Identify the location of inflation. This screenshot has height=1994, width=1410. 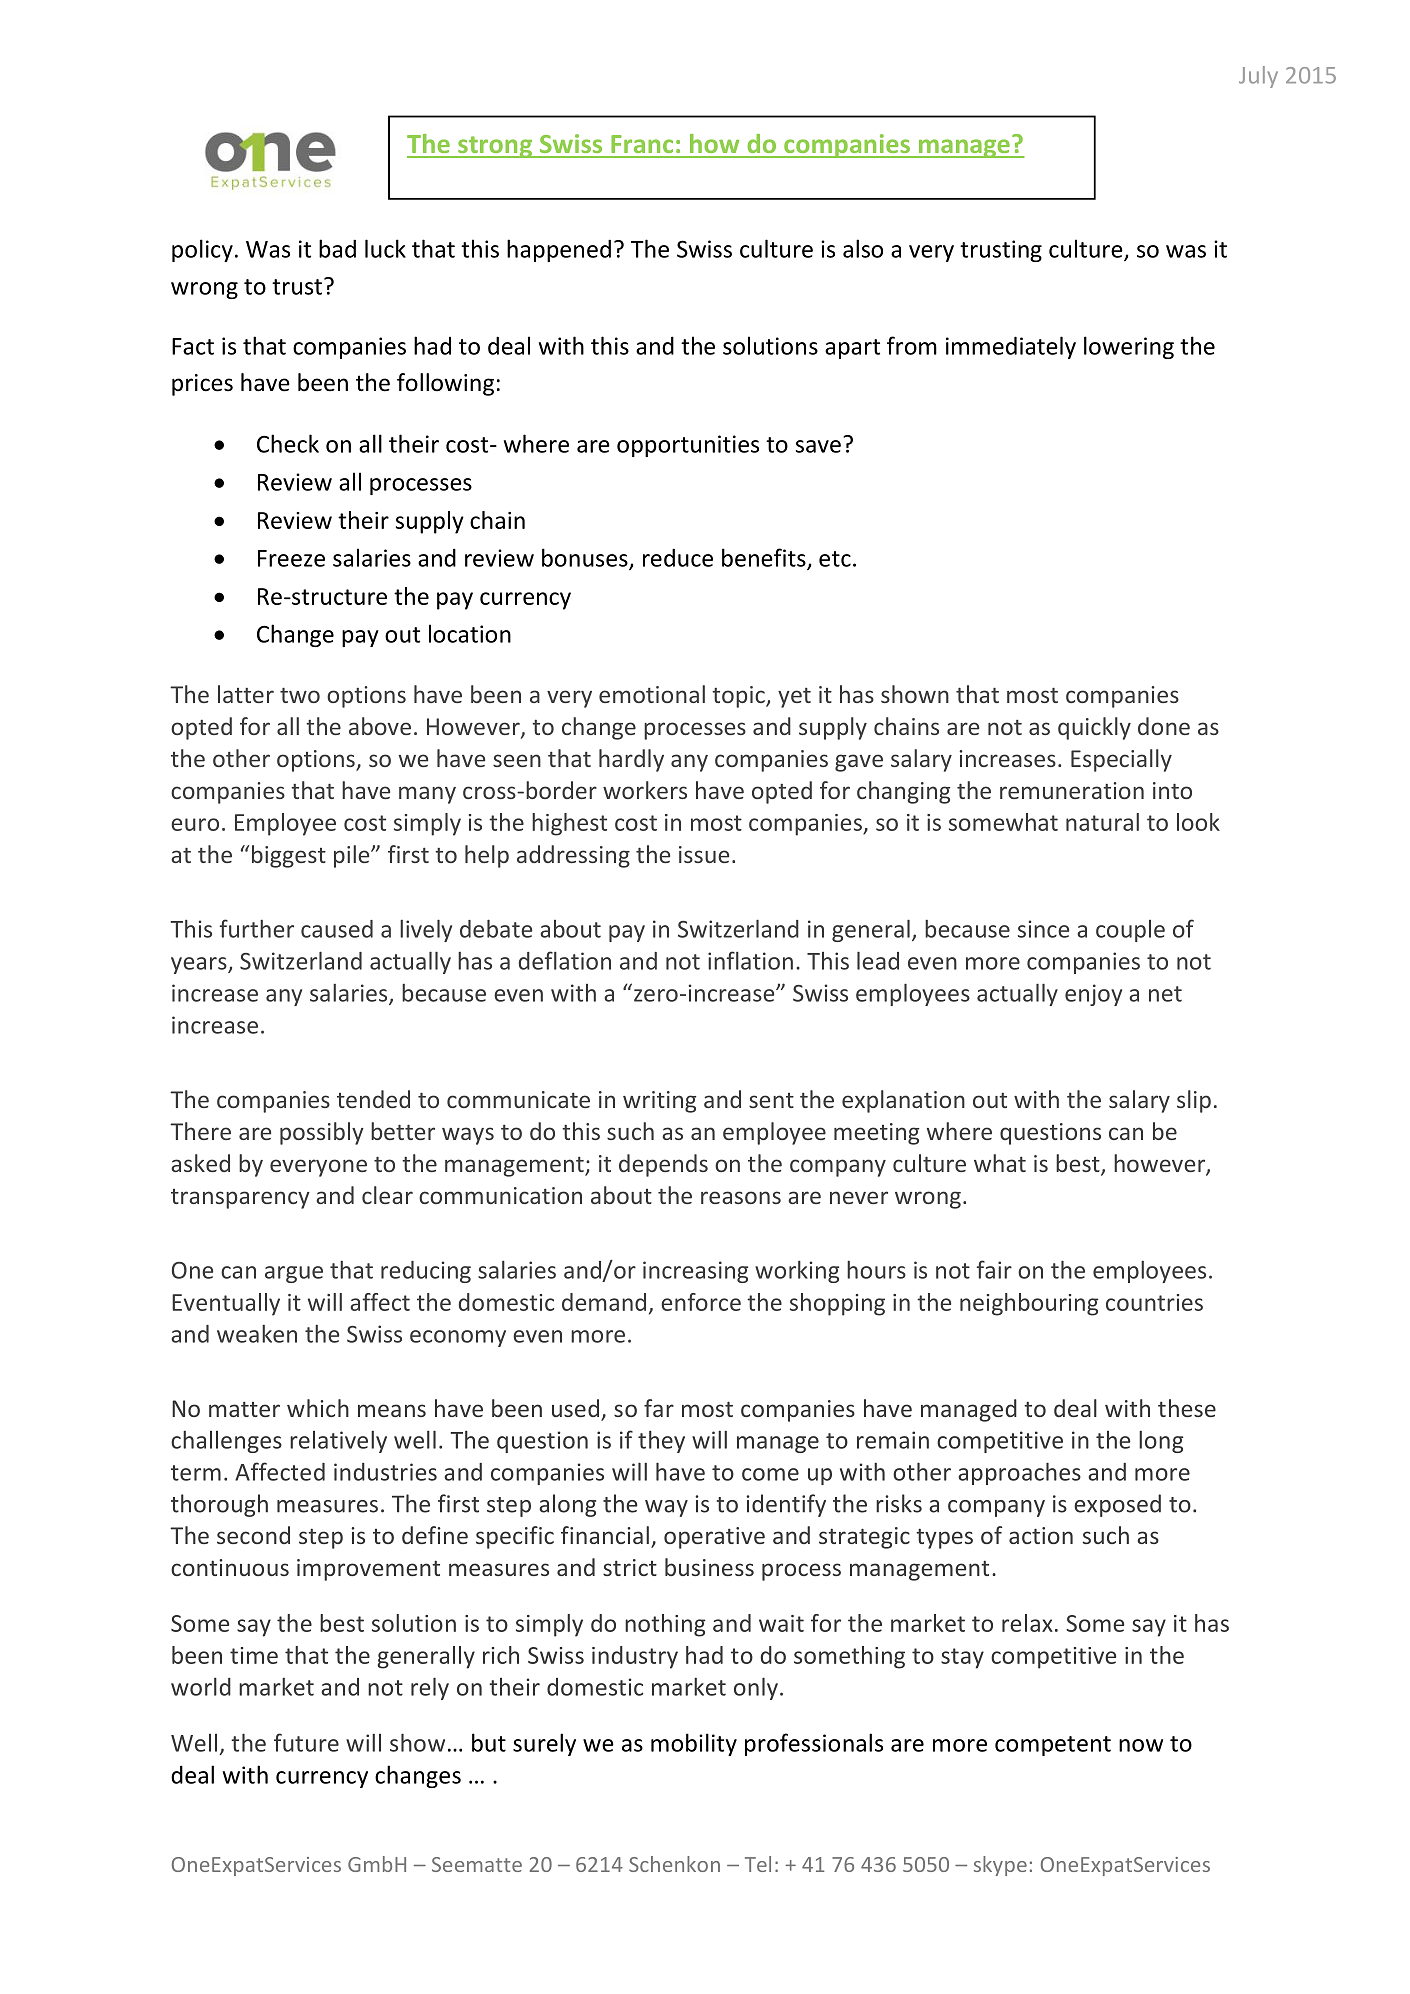
(750, 960).
